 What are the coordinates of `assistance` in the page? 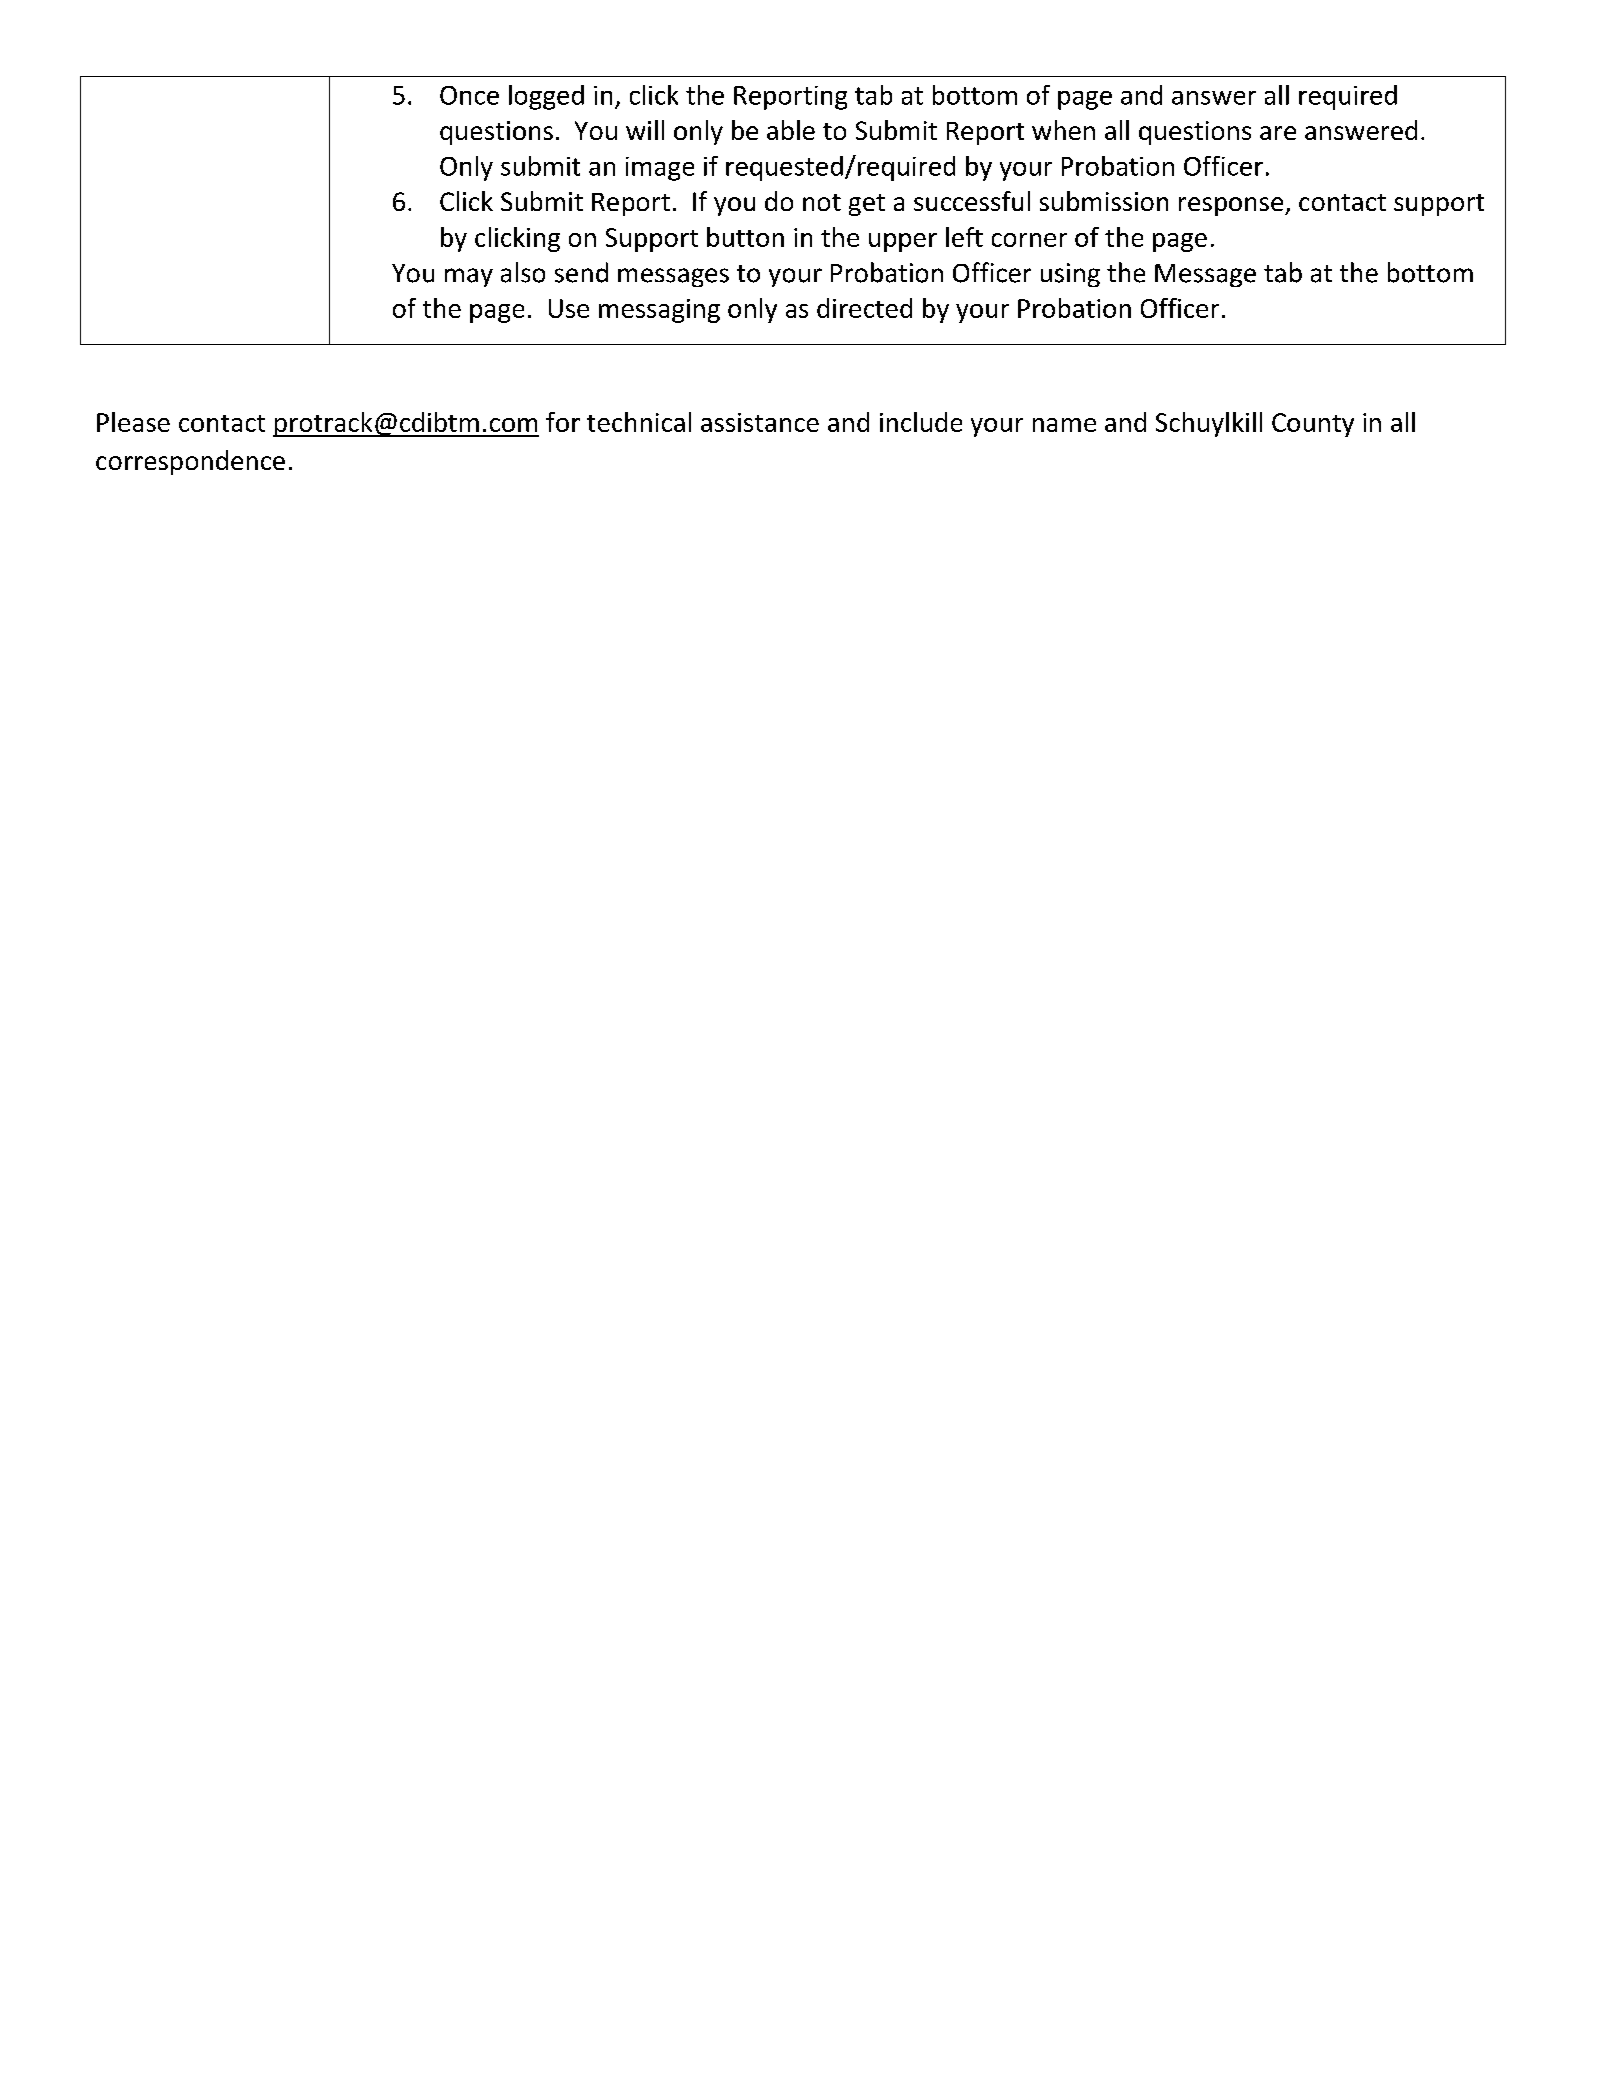 It's located at (760, 422).
